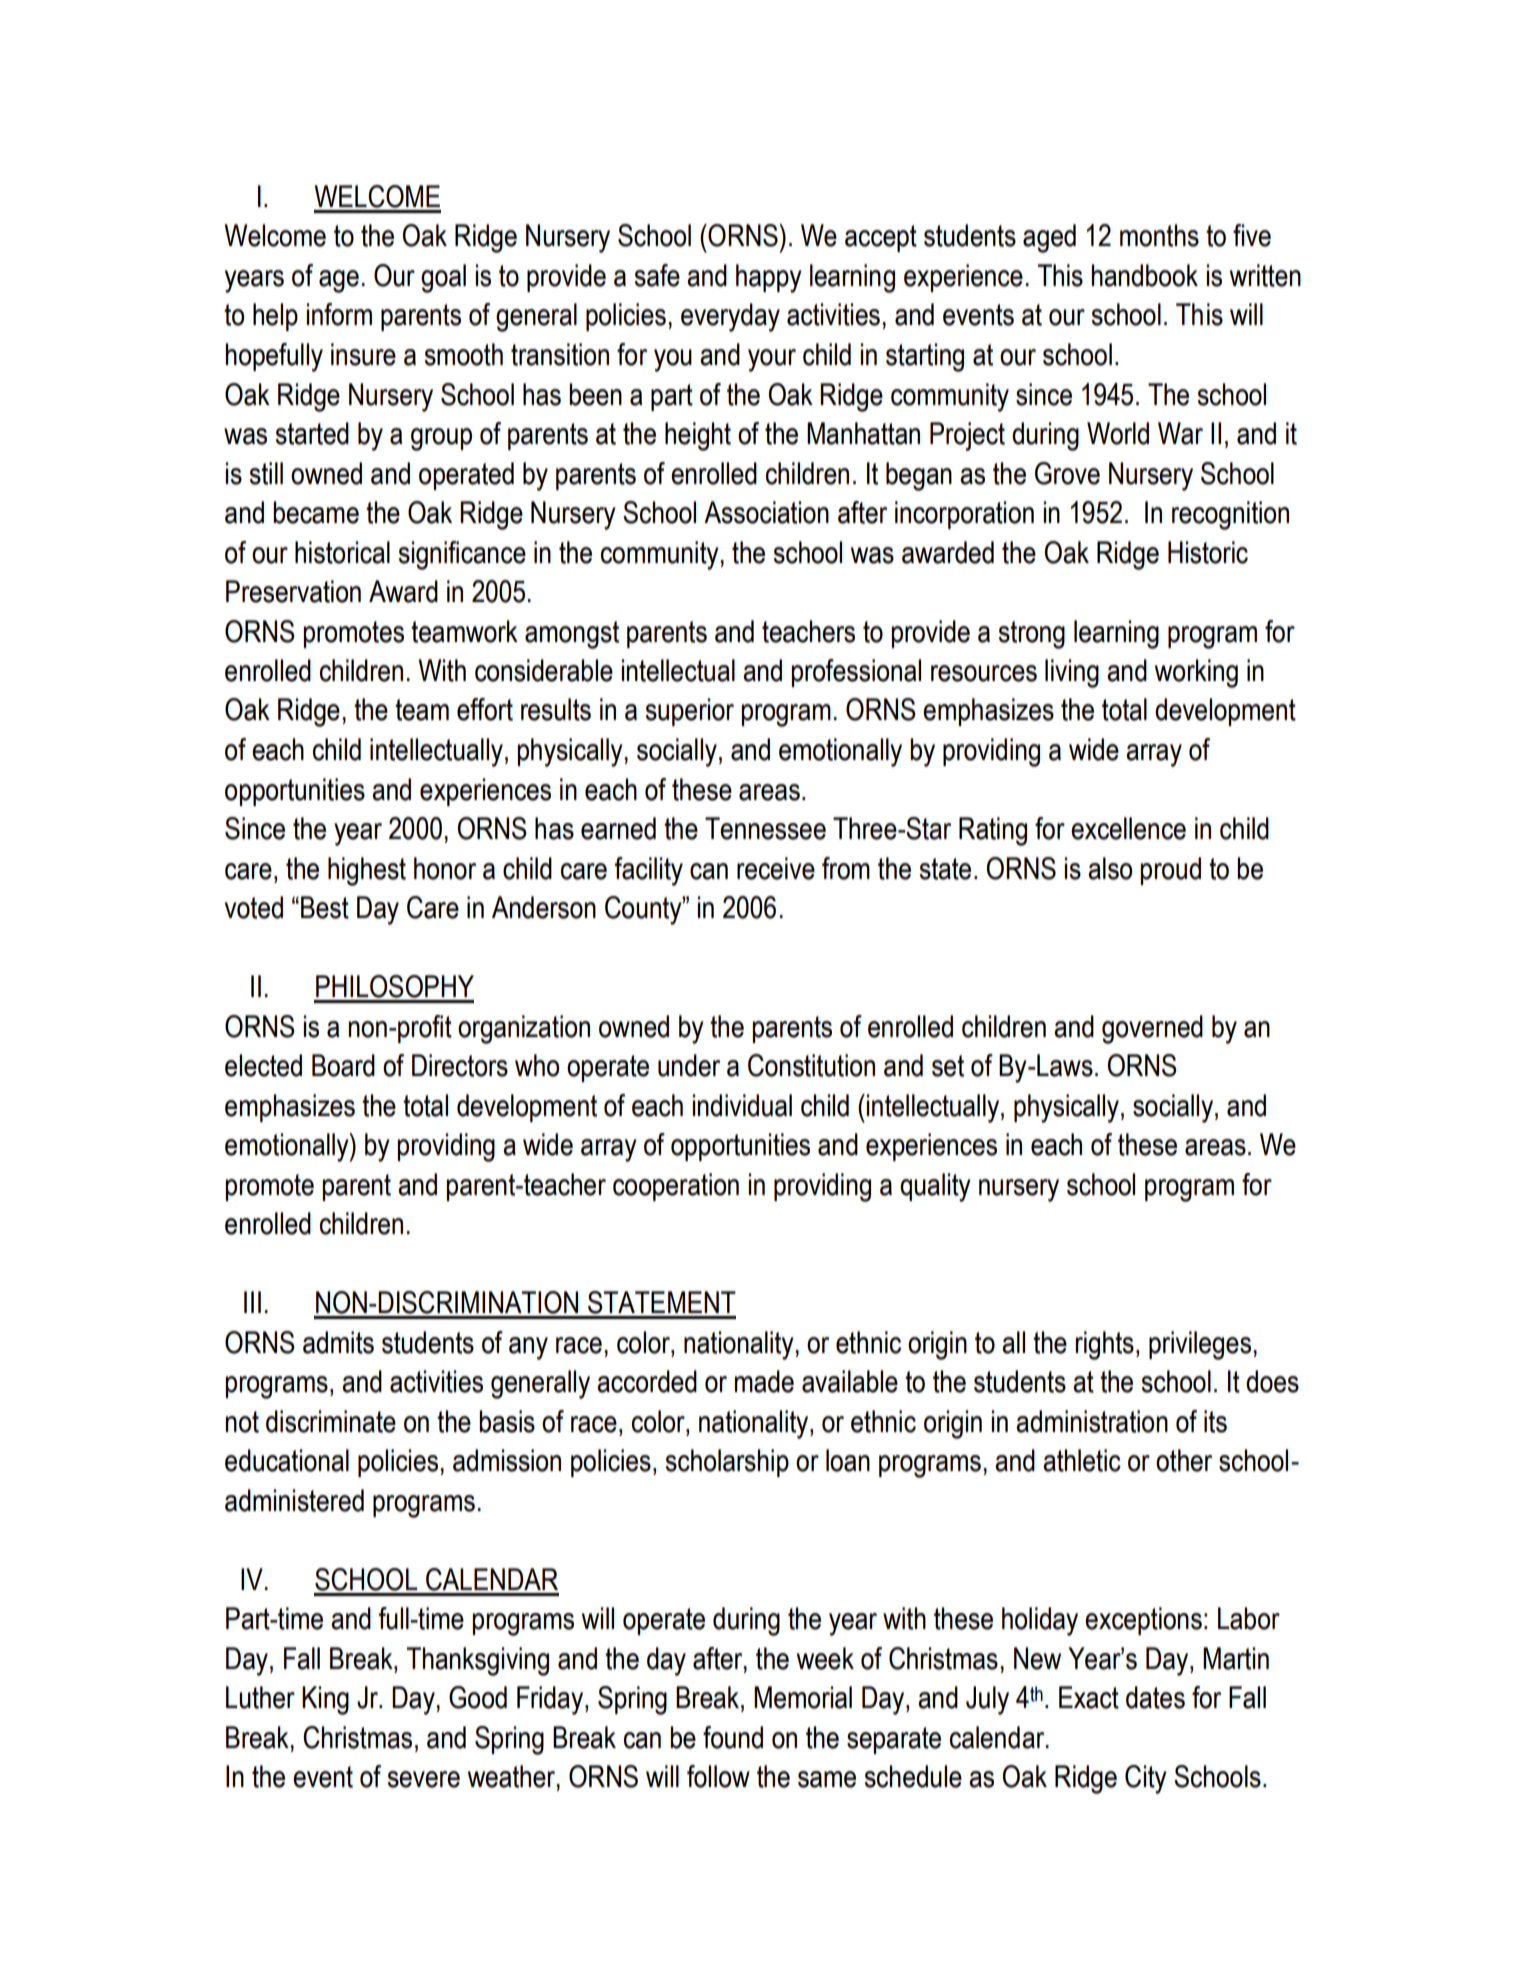 This screenshot has width=1527, height=1976. I want to click on admits, so click(338, 1342).
